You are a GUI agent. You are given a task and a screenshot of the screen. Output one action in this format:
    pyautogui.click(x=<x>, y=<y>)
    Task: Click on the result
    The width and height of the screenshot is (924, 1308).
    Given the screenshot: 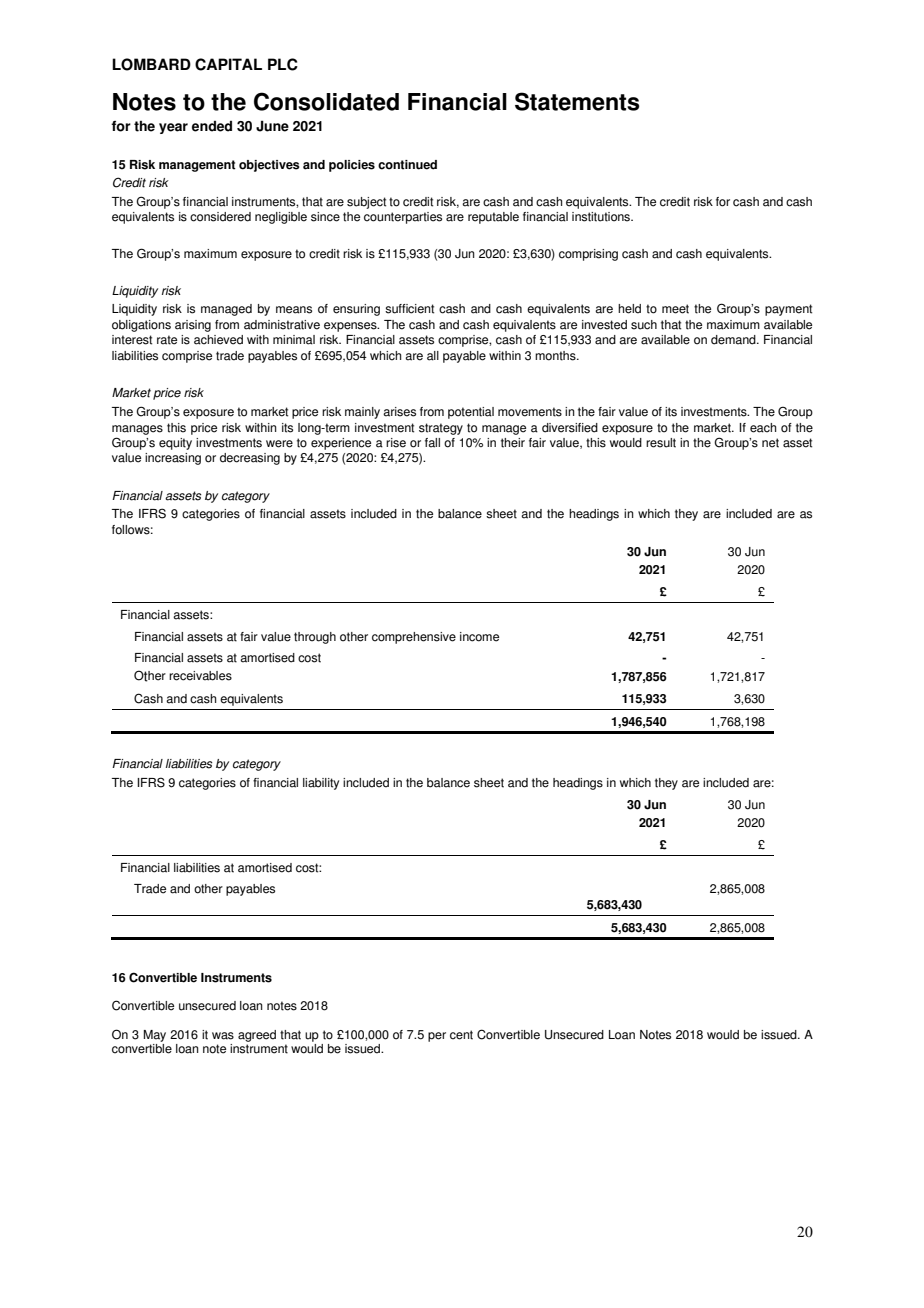 What is the action you would take?
    pyautogui.click(x=661, y=443)
